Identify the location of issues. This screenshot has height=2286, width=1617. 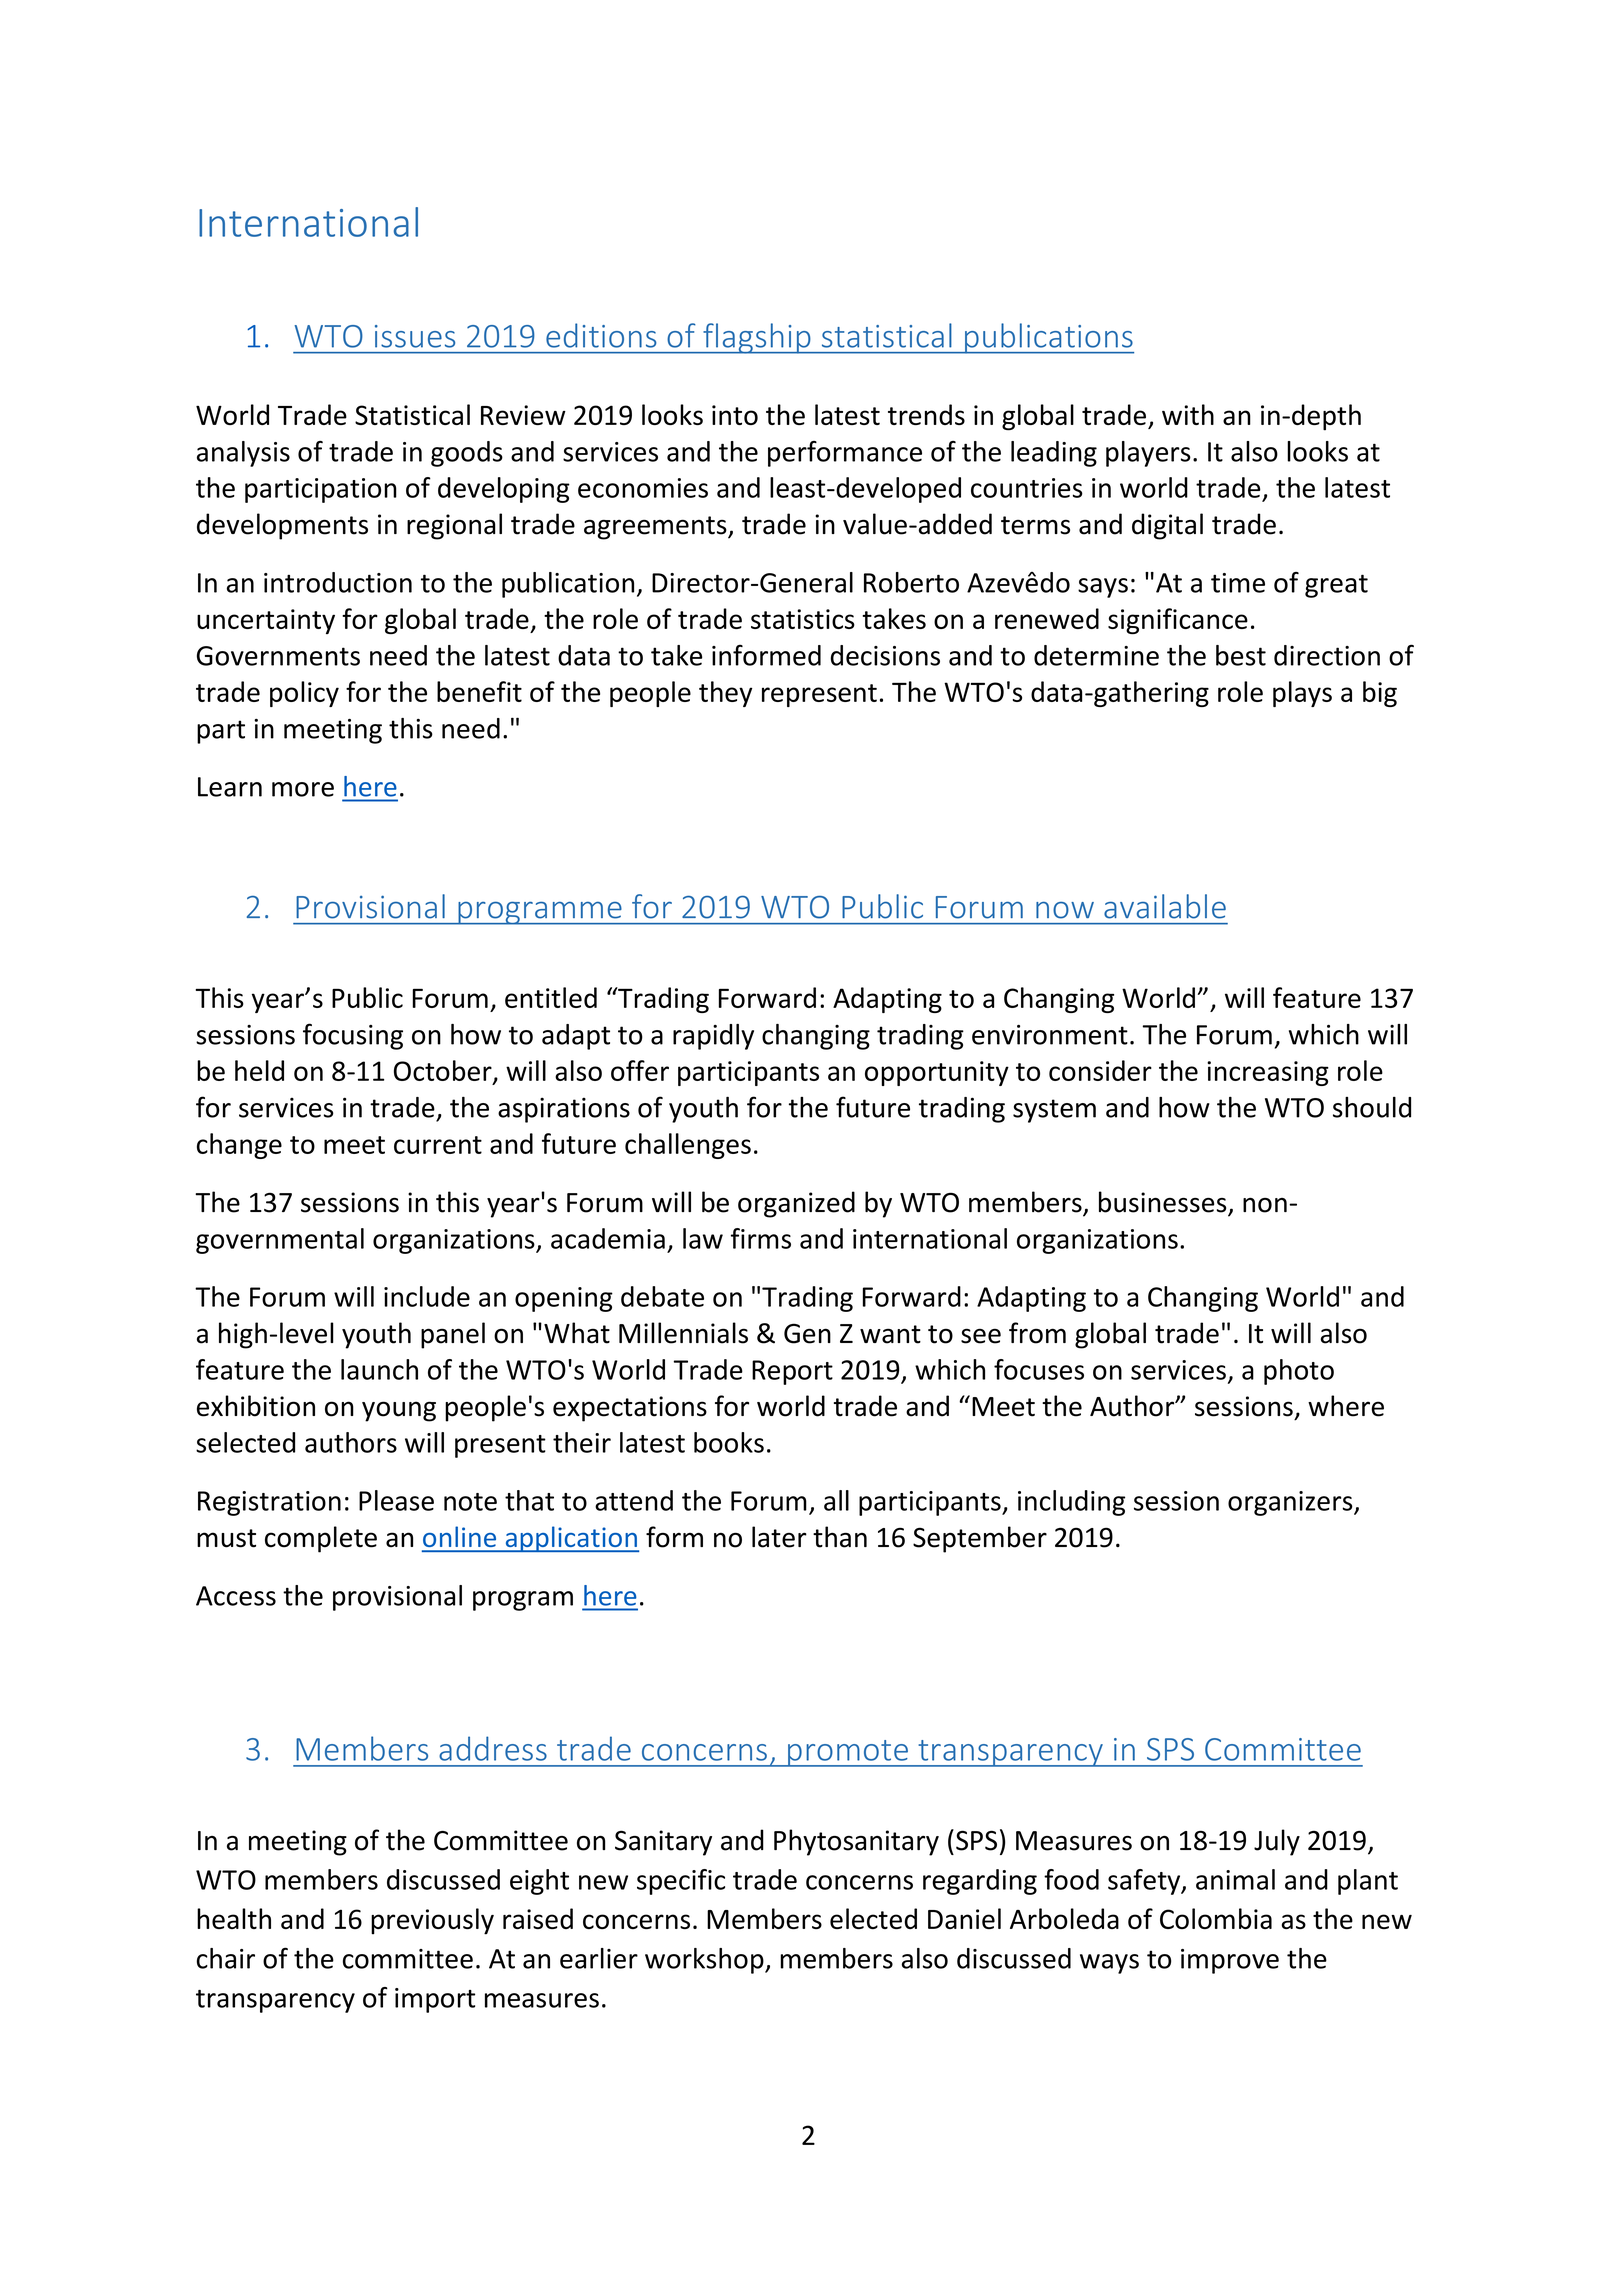
(415, 336).
